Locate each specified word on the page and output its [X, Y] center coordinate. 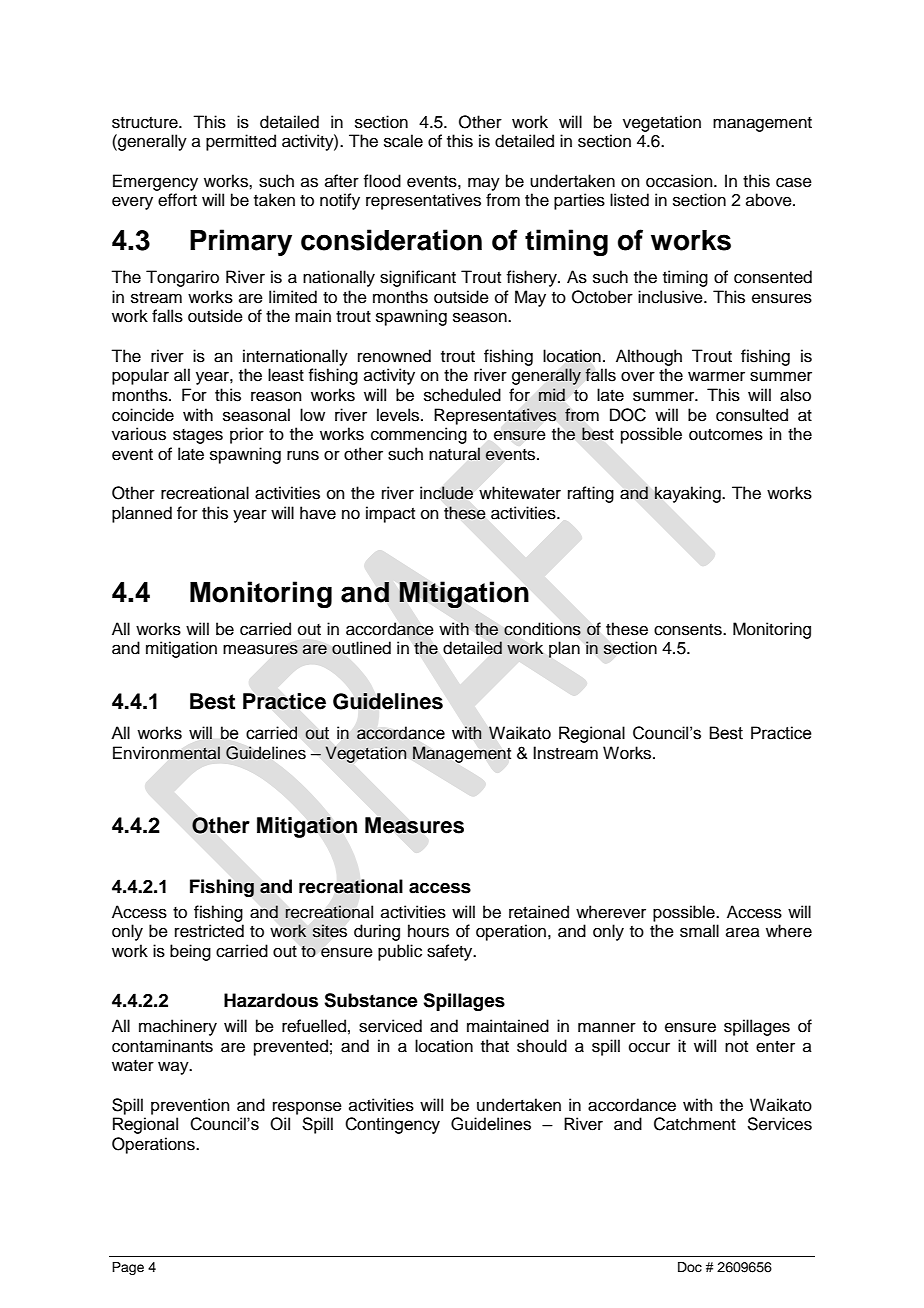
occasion [680, 181]
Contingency [392, 1125]
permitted [241, 142]
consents [689, 630]
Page [128, 1268]
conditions [542, 629]
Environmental [166, 753]
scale [403, 141]
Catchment [695, 1124]
